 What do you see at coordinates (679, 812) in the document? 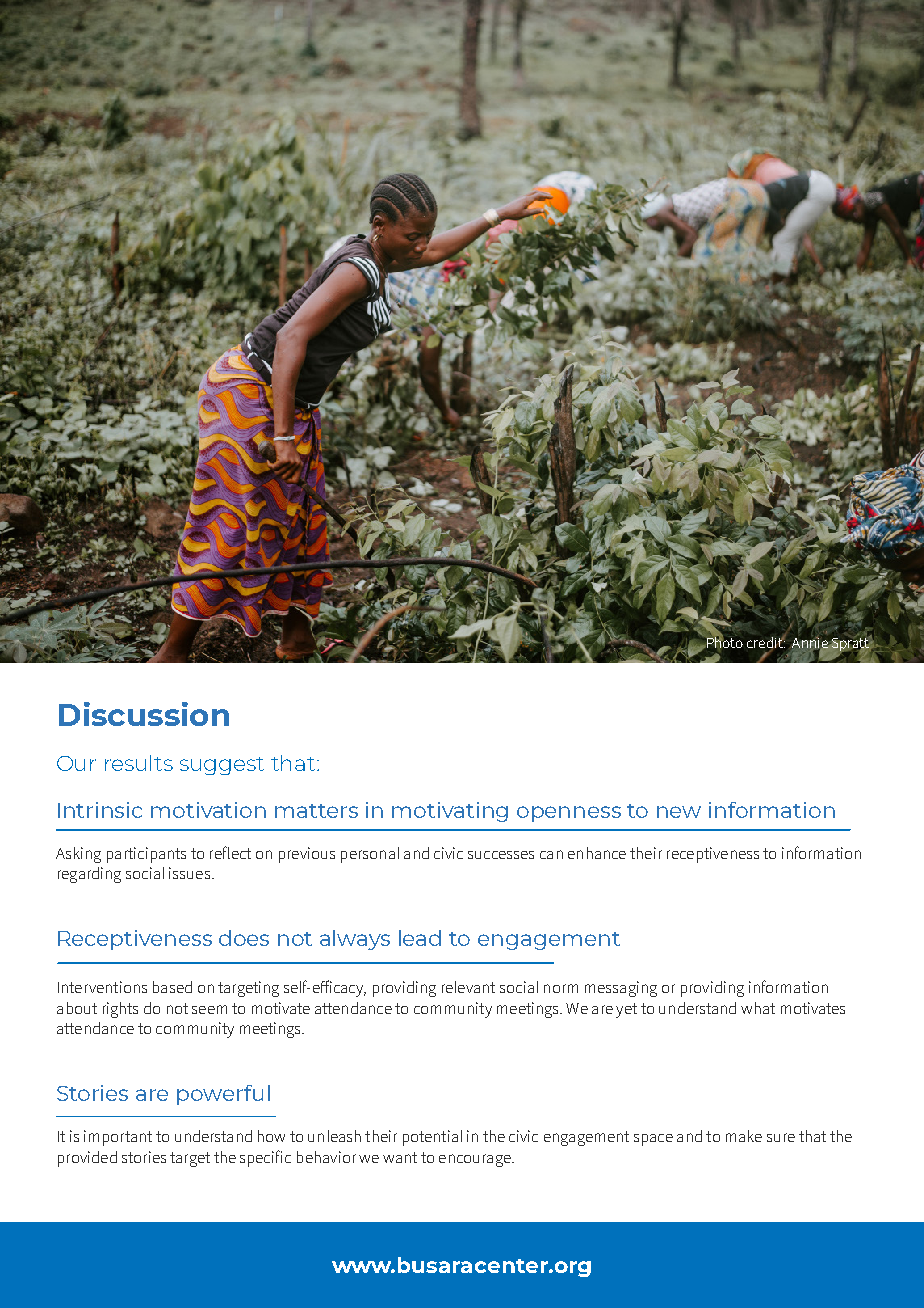
I see `new` at bounding box center [679, 812].
